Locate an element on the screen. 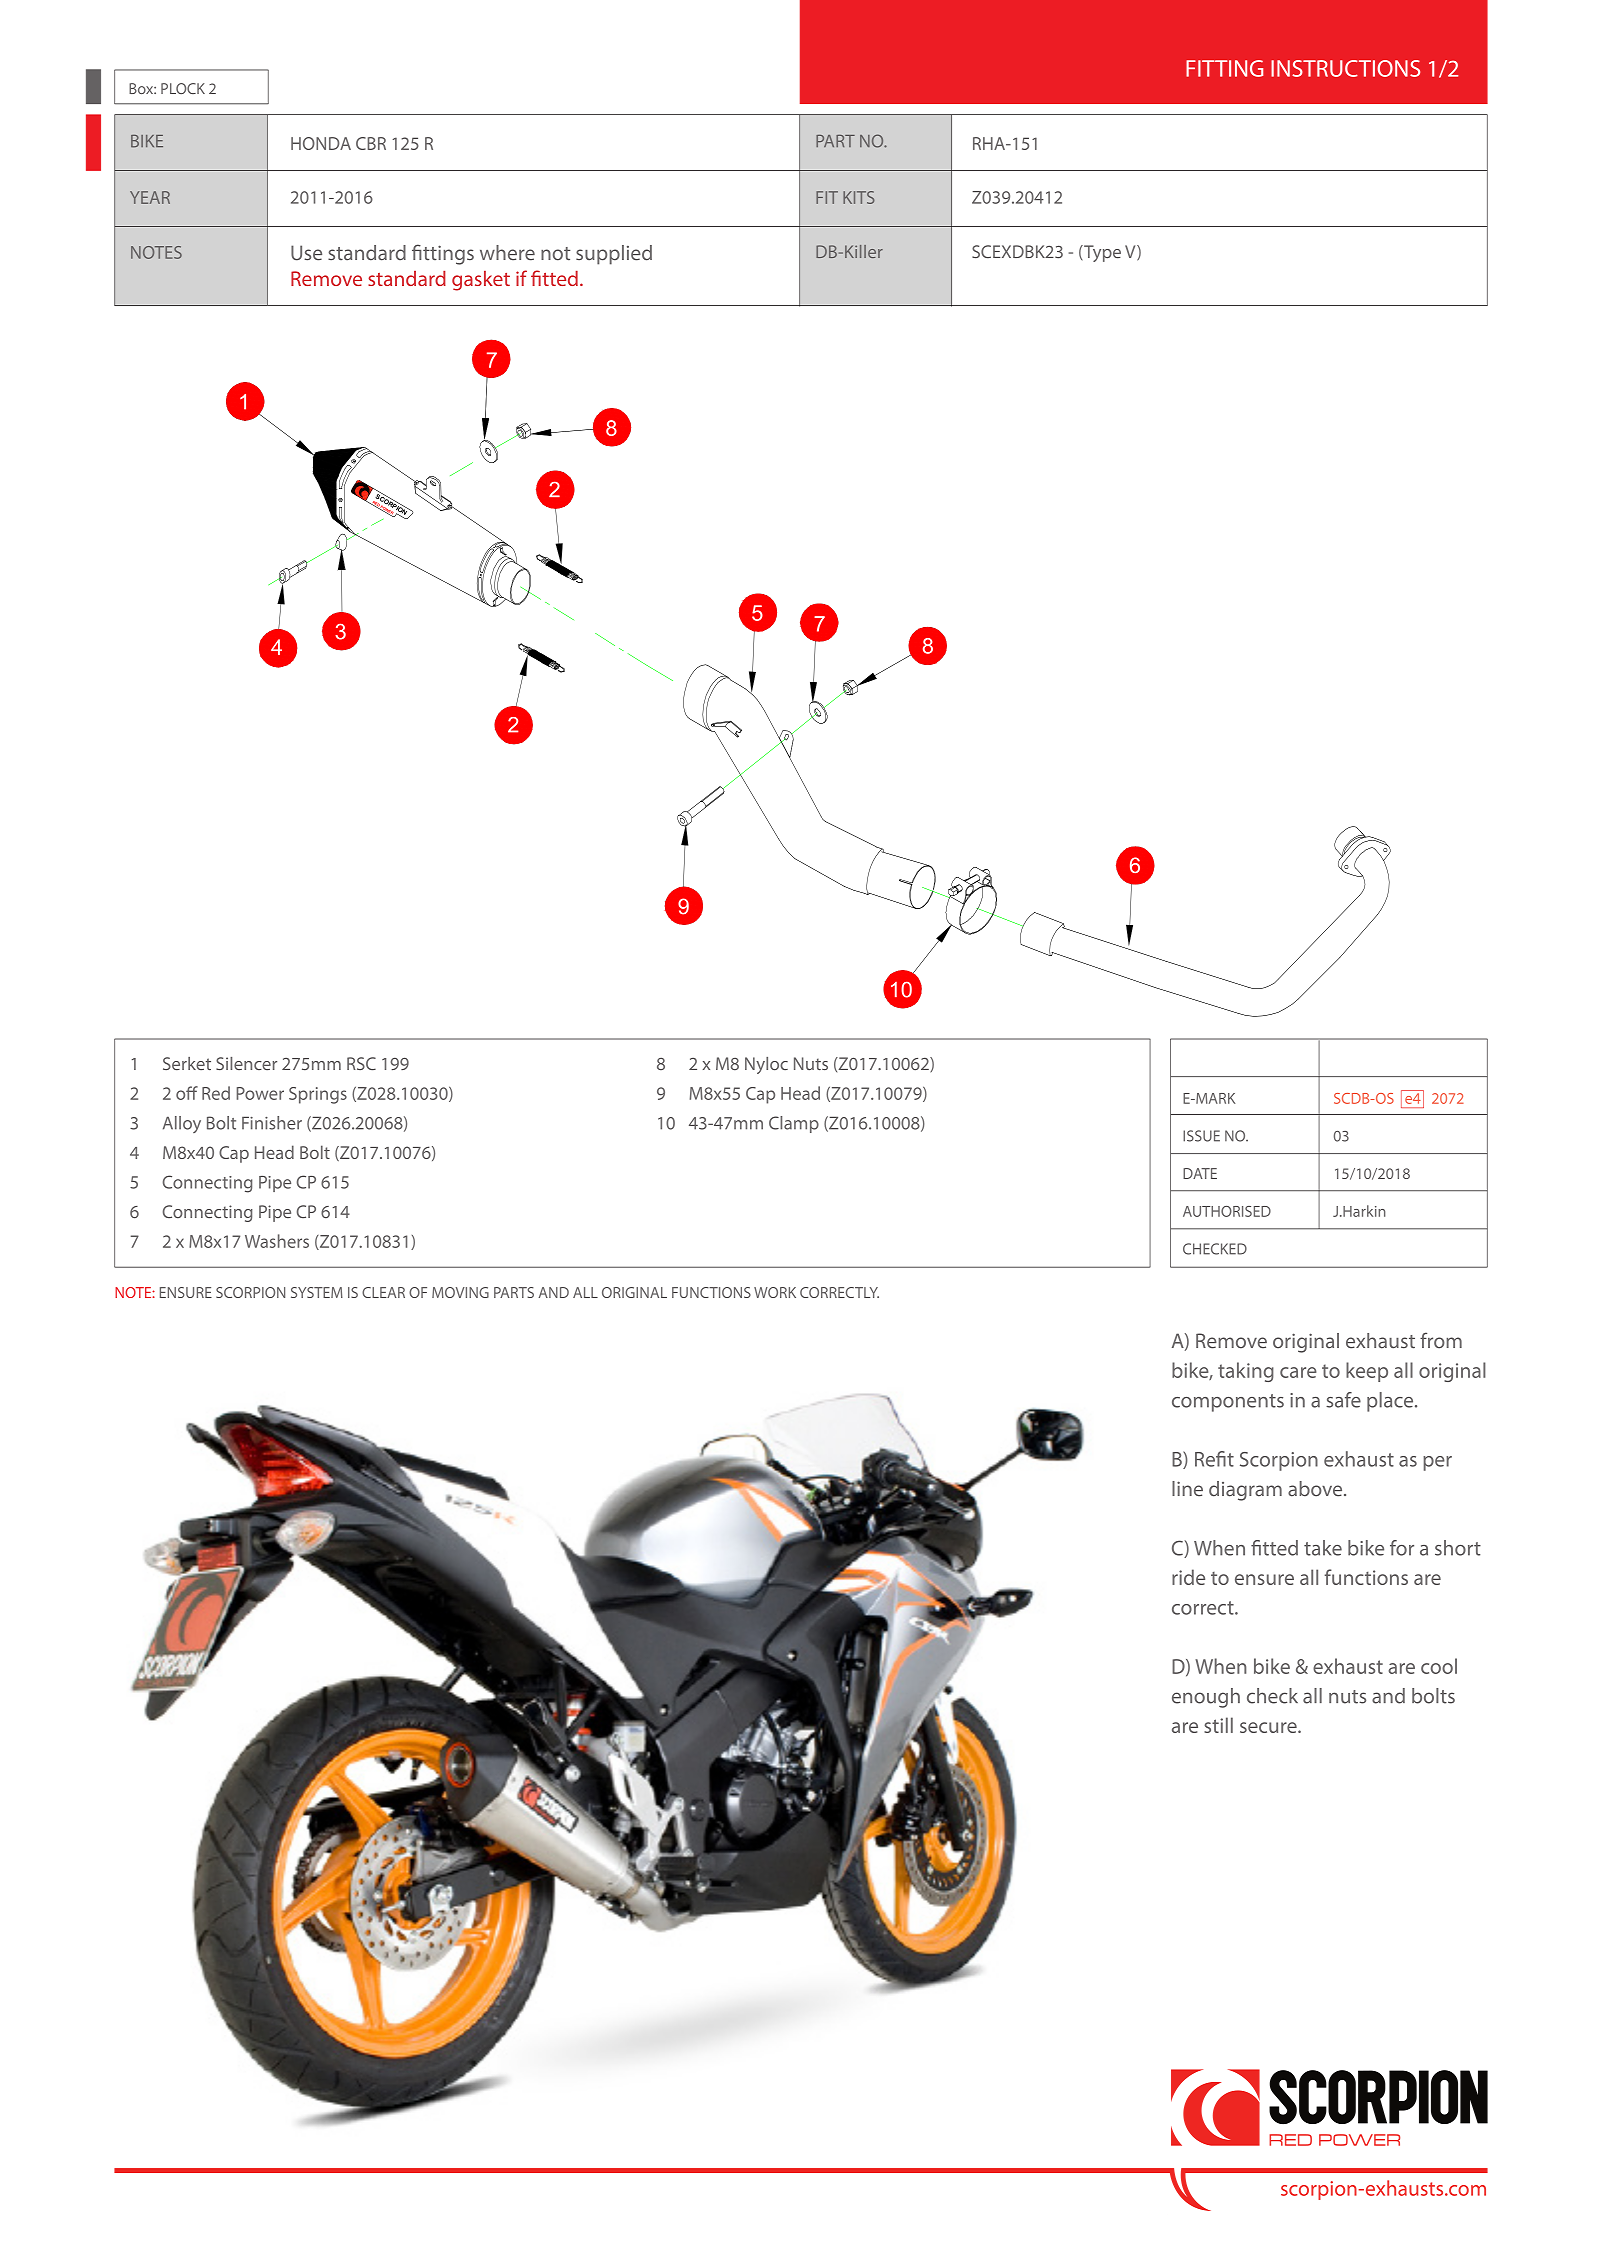 This screenshot has width=1602, height=2265. KITS is located at coordinates (859, 197).
